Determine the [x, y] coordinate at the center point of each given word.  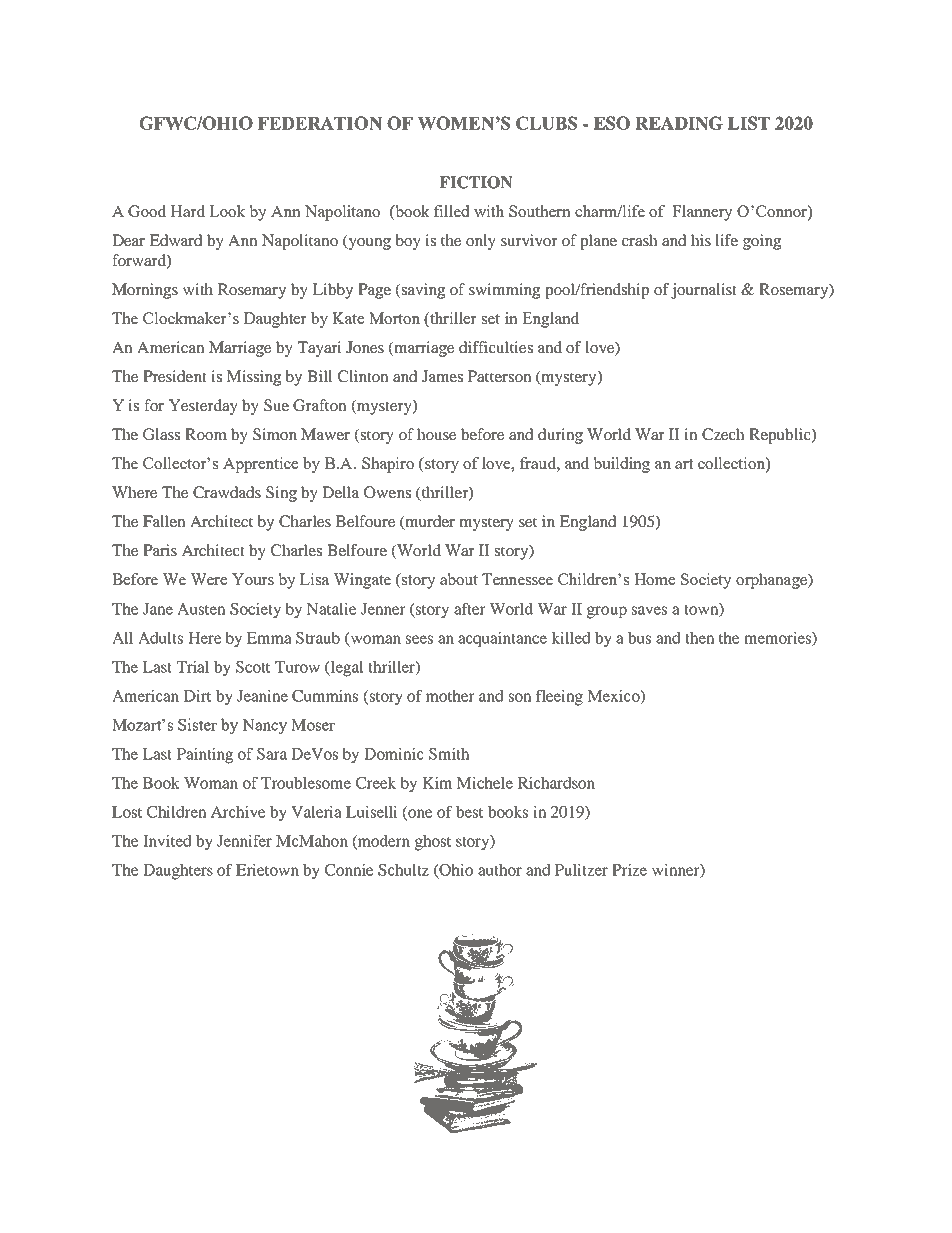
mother [450, 696]
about [459, 579]
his [701, 240]
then [700, 638]
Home [654, 579]
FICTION [476, 182]
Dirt [197, 696]
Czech [723, 434]
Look [227, 211]
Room [206, 434]
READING [679, 123]
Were [208, 579]
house [436, 434]
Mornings [145, 291]
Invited [167, 841]
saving [422, 291]
